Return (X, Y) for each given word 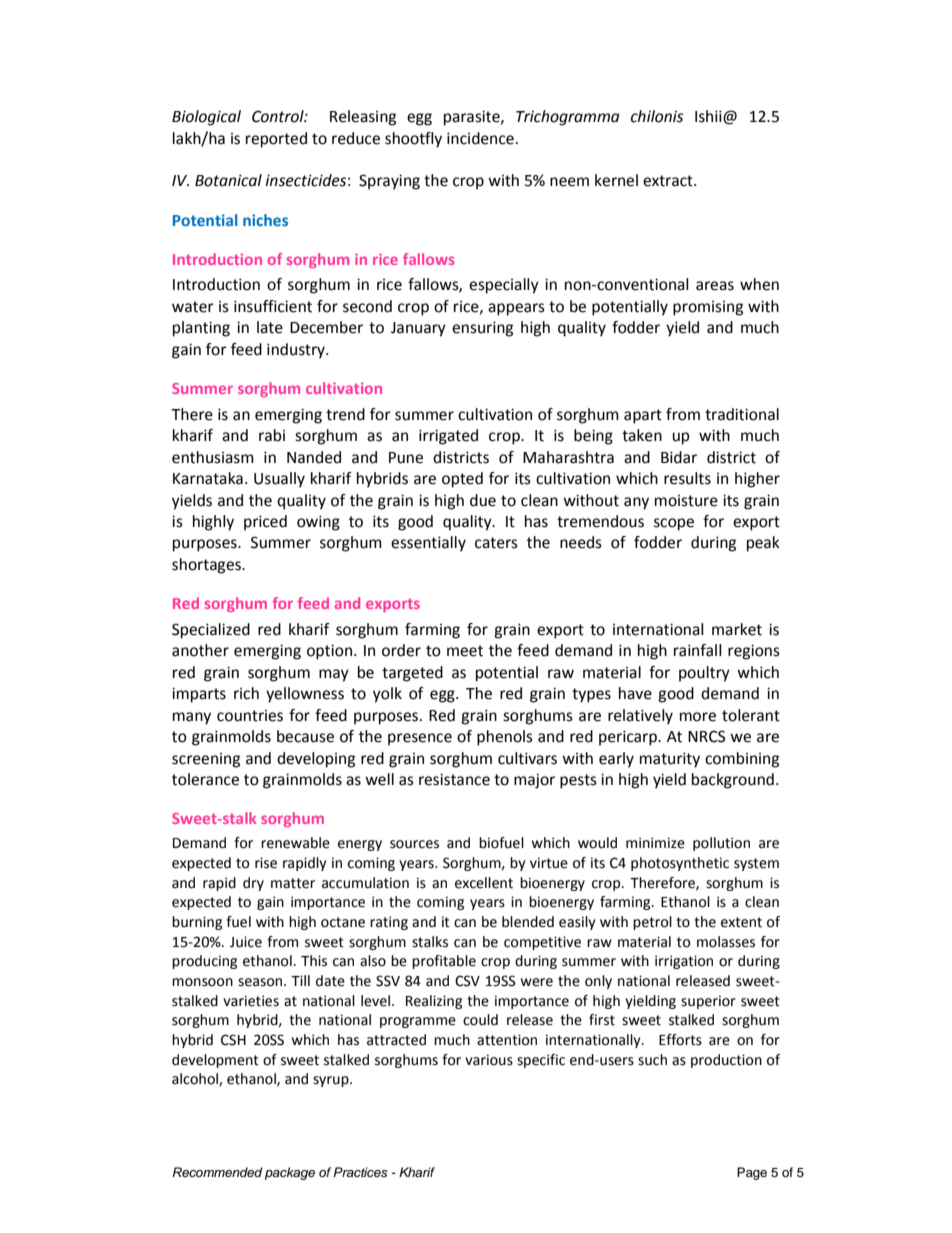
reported (276, 140)
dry (253, 884)
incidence (480, 138)
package (290, 1173)
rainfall (698, 650)
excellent (484, 883)
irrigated (448, 437)
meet (465, 651)
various (489, 1060)
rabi (272, 435)
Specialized (211, 631)
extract (669, 181)
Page (752, 1173)
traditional (742, 414)
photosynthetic (680, 864)
